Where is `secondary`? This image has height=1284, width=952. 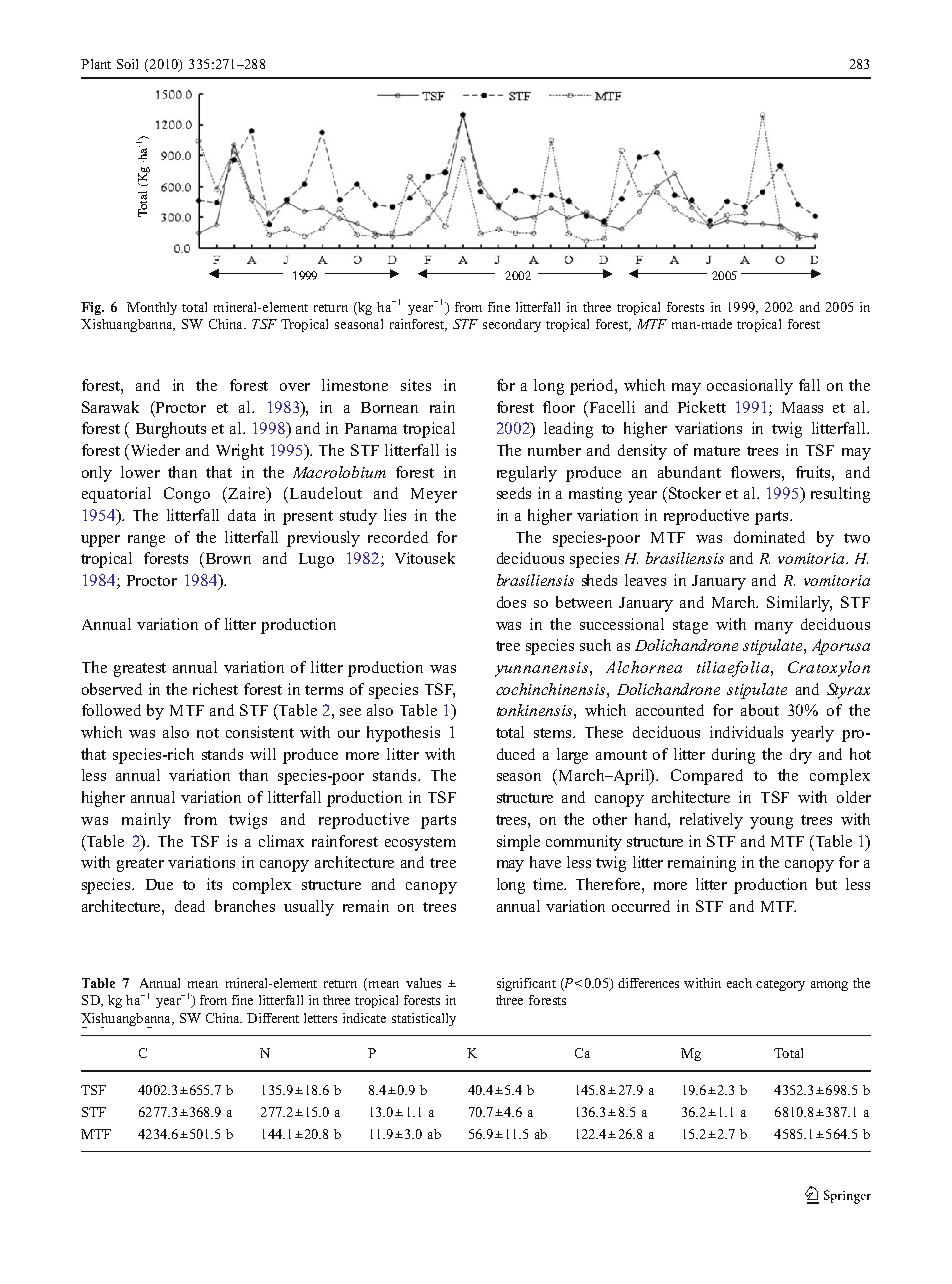 secondary is located at coordinates (512, 325).
